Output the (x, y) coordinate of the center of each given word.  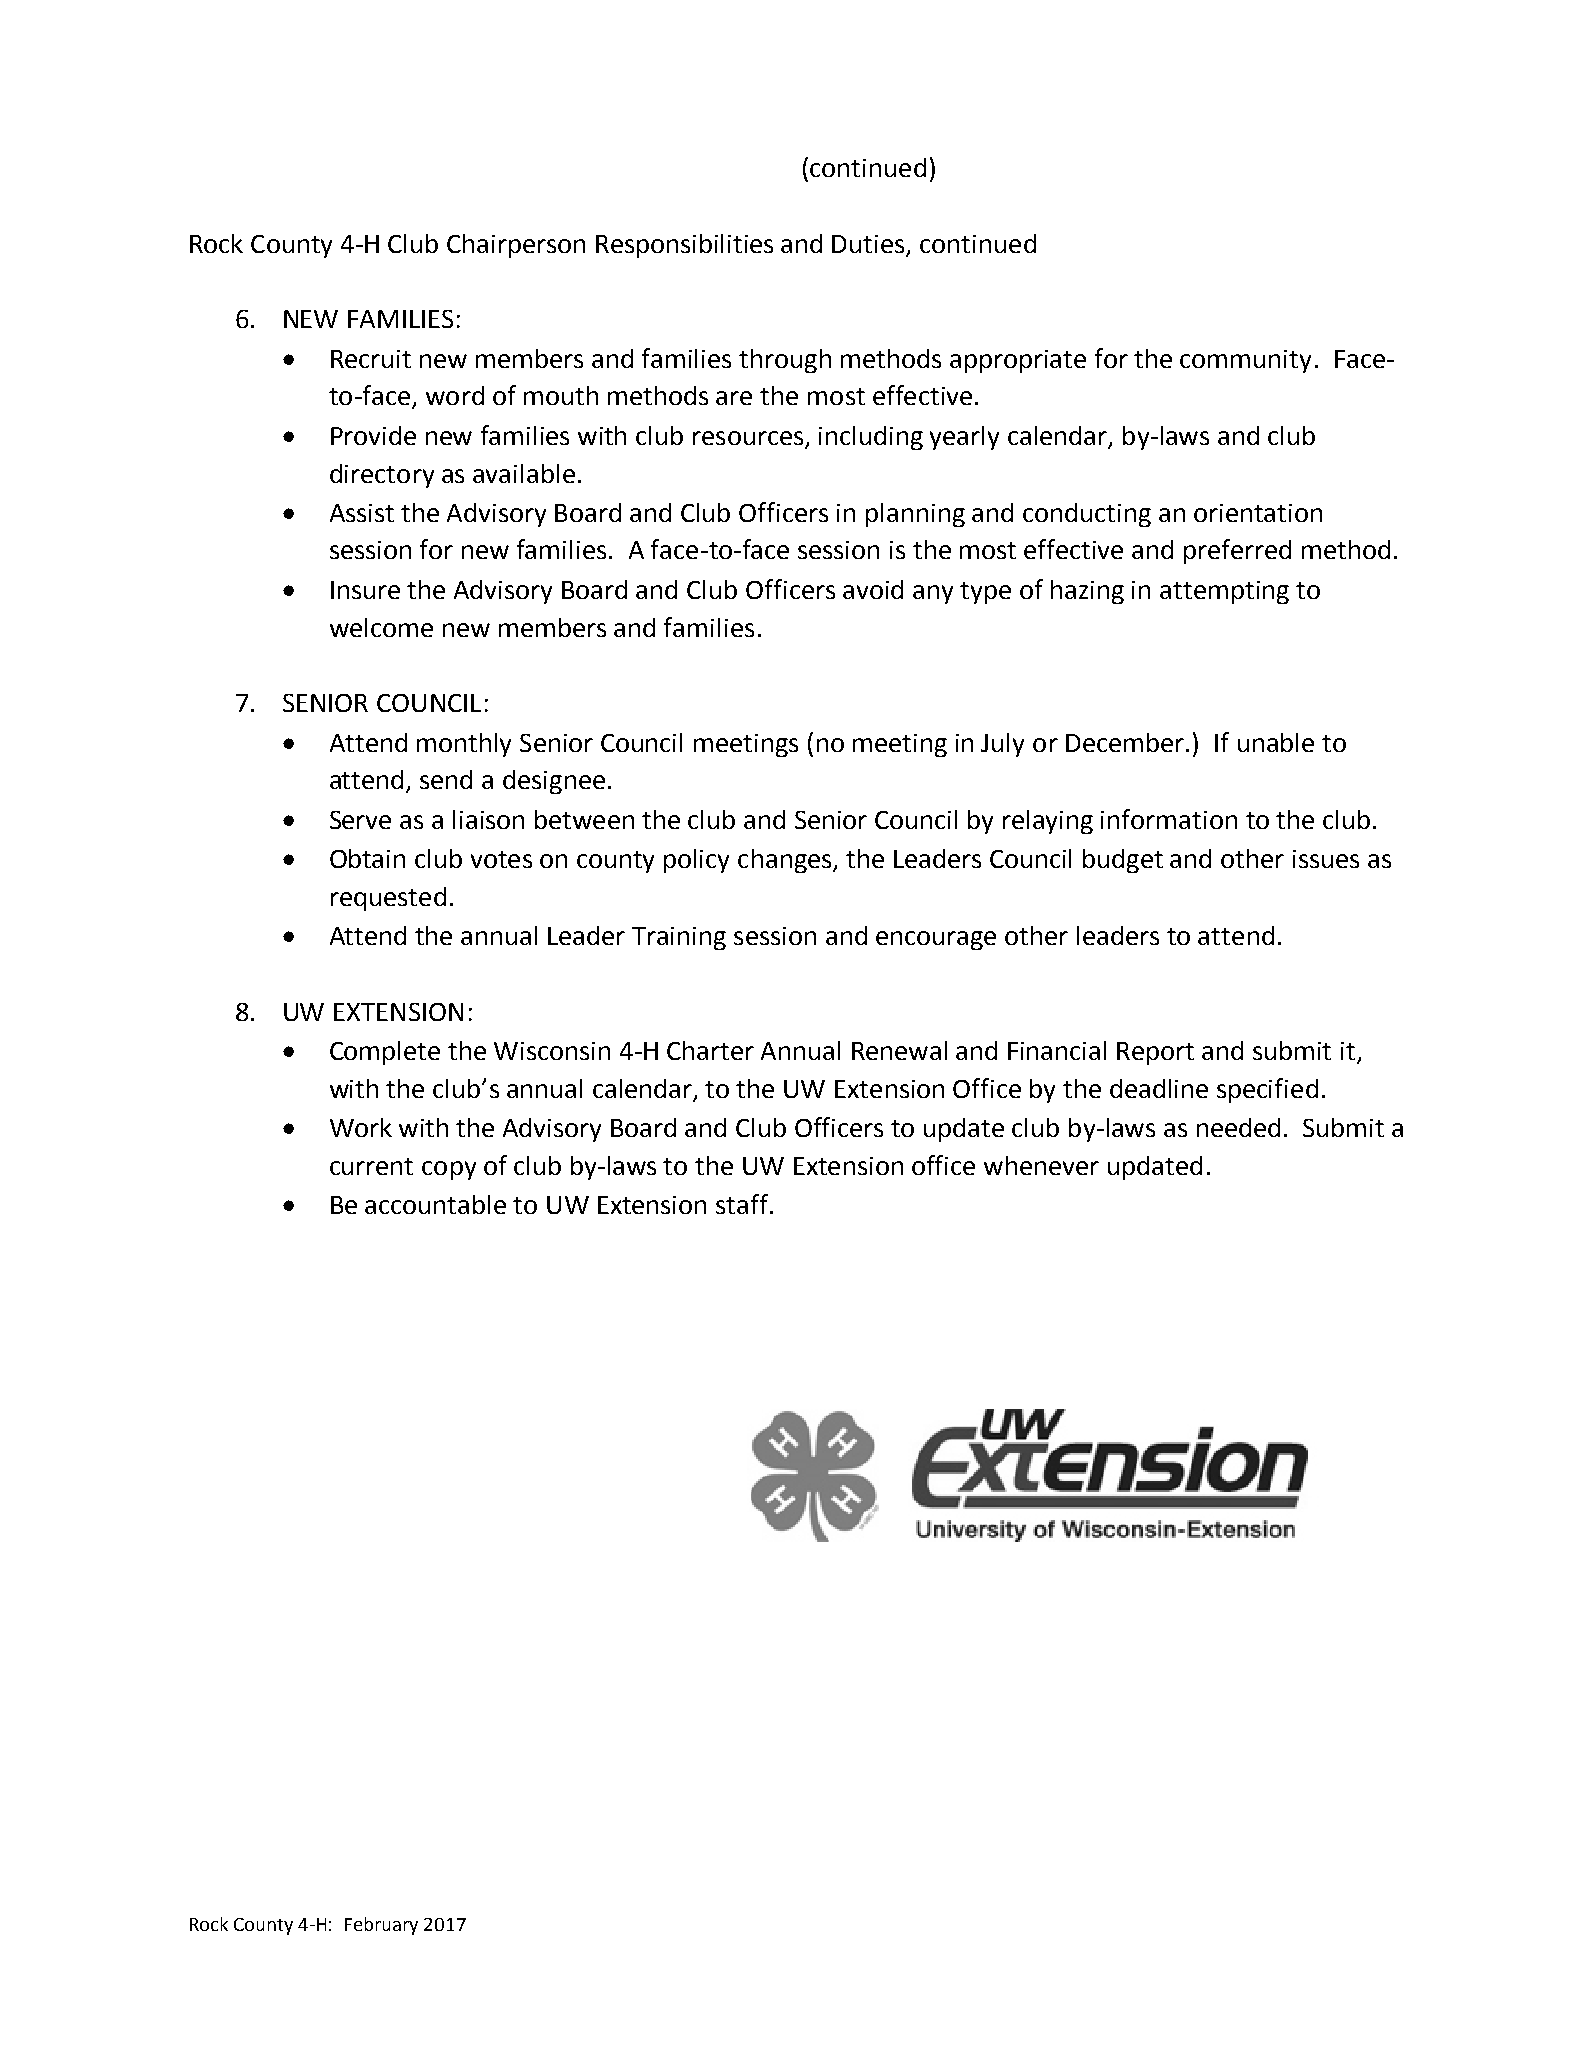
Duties (870, 245)
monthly (464, 745)
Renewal (899, 1050)
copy (449, 1170)
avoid (873, 589)
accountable (435, 1204)
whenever (1041, 1165)
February (381, 1926)
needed (1238, 1127)
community (1245, 361)
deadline (1159, 1088)
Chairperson (516, 246)
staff (743, 1204)
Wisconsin (552, 1051)
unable (1276, 742)
